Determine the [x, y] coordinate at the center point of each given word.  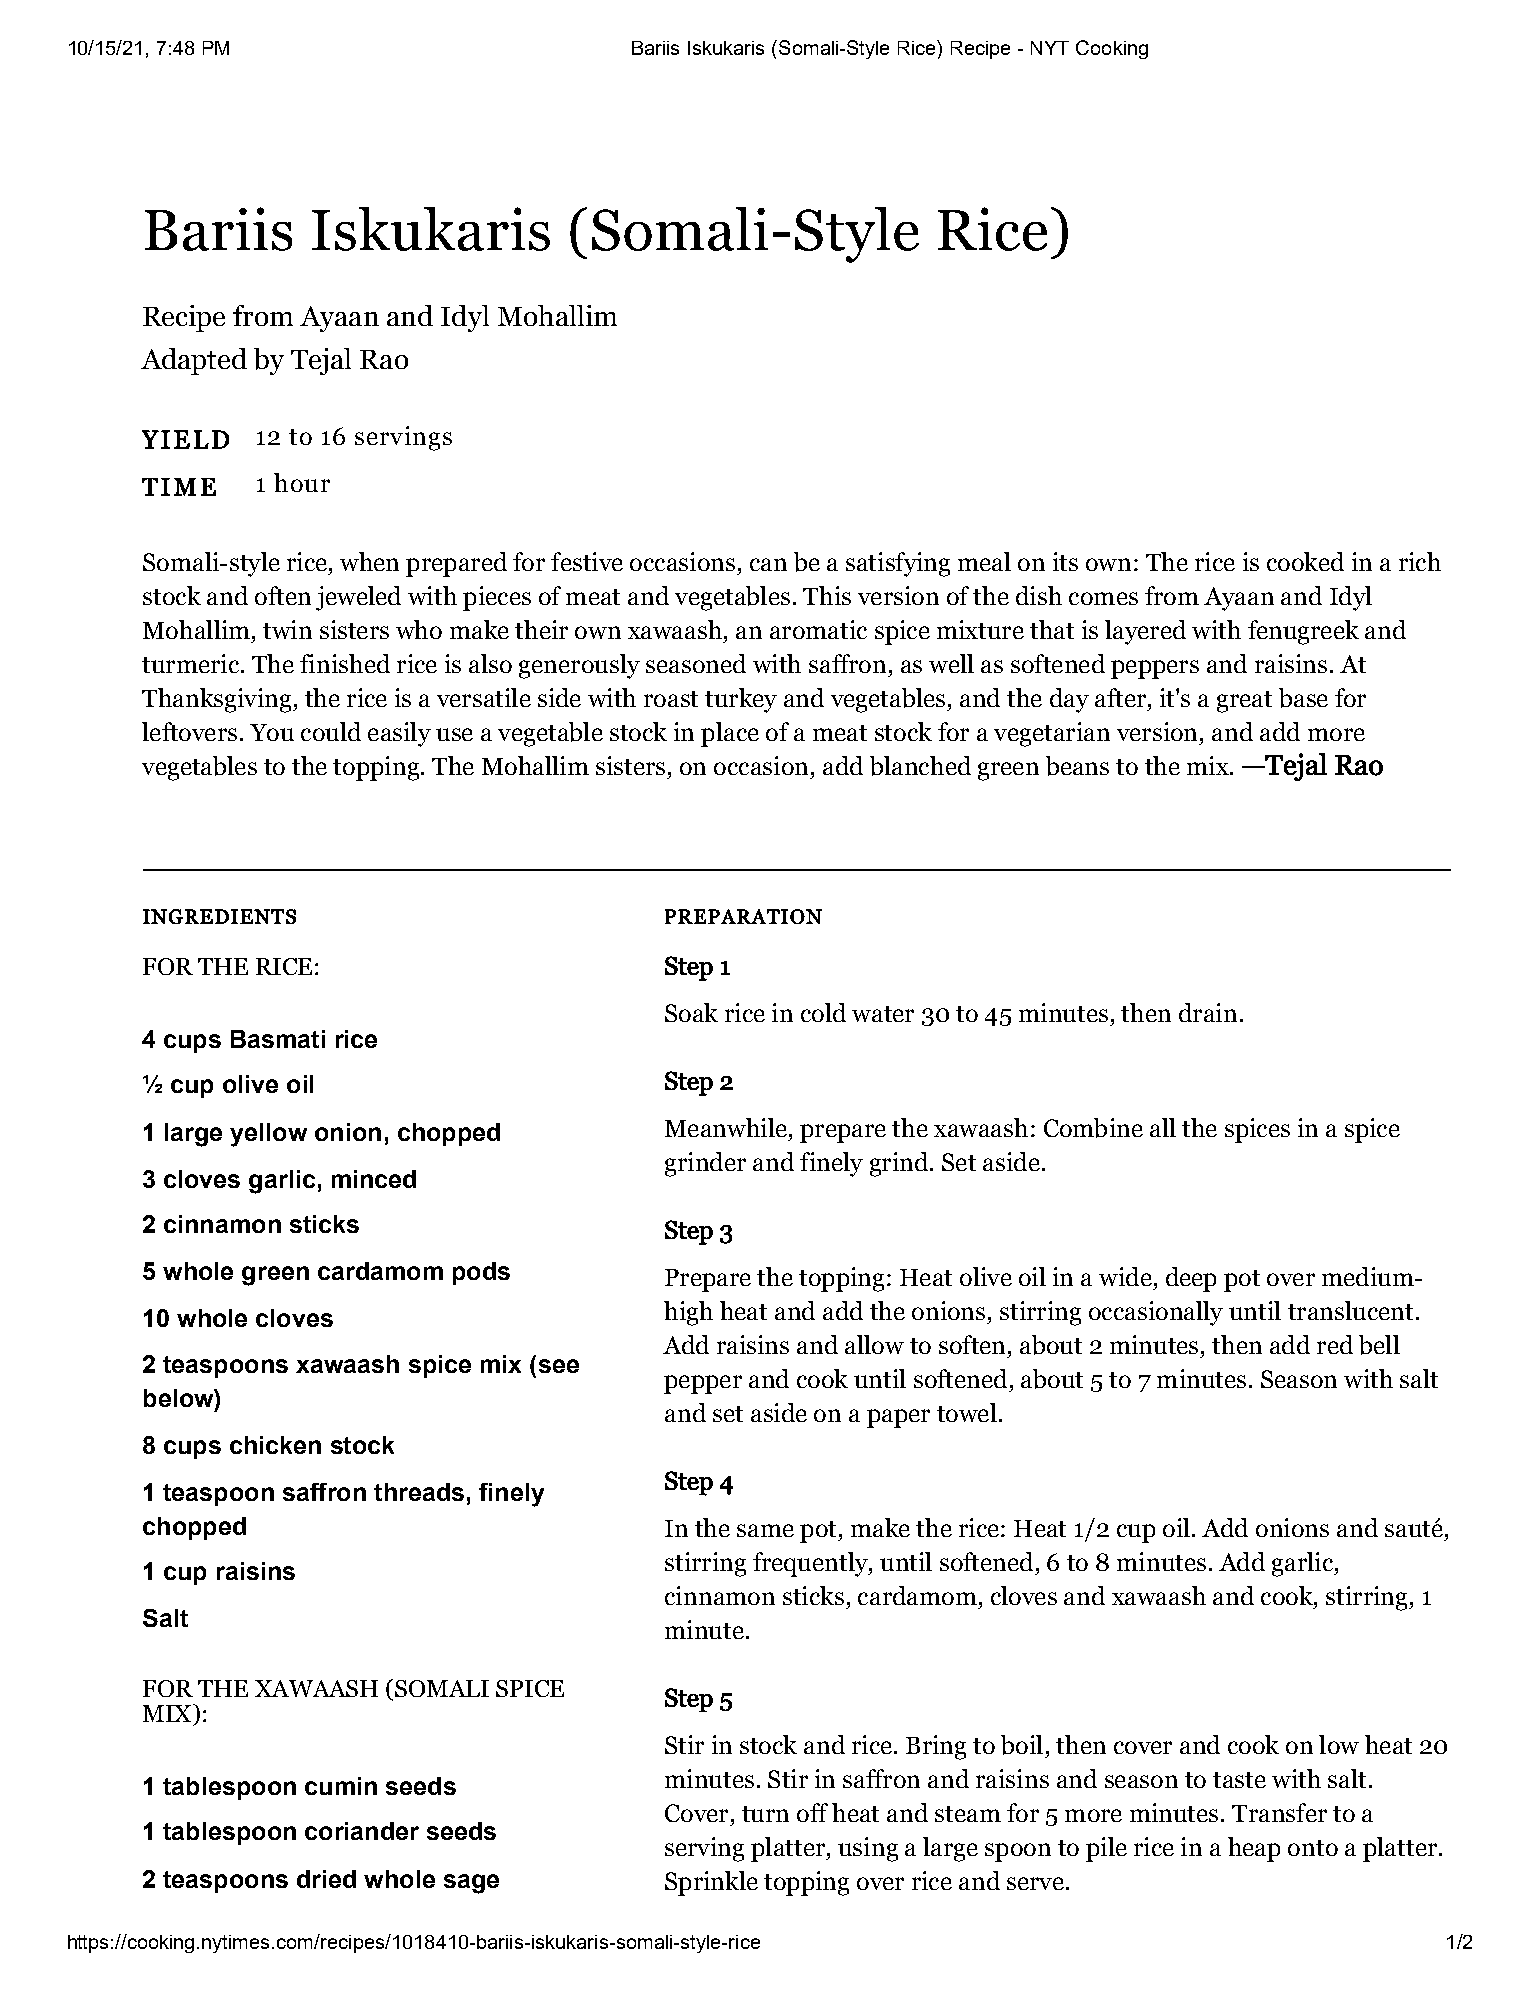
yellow [268, 1135]
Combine [1093, 1128]
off [812, 1812]
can [768, 564]
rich [1420, 561]
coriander [362, 1831]
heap [1254, 1849]
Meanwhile [726, 1127]
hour [302, 482]
